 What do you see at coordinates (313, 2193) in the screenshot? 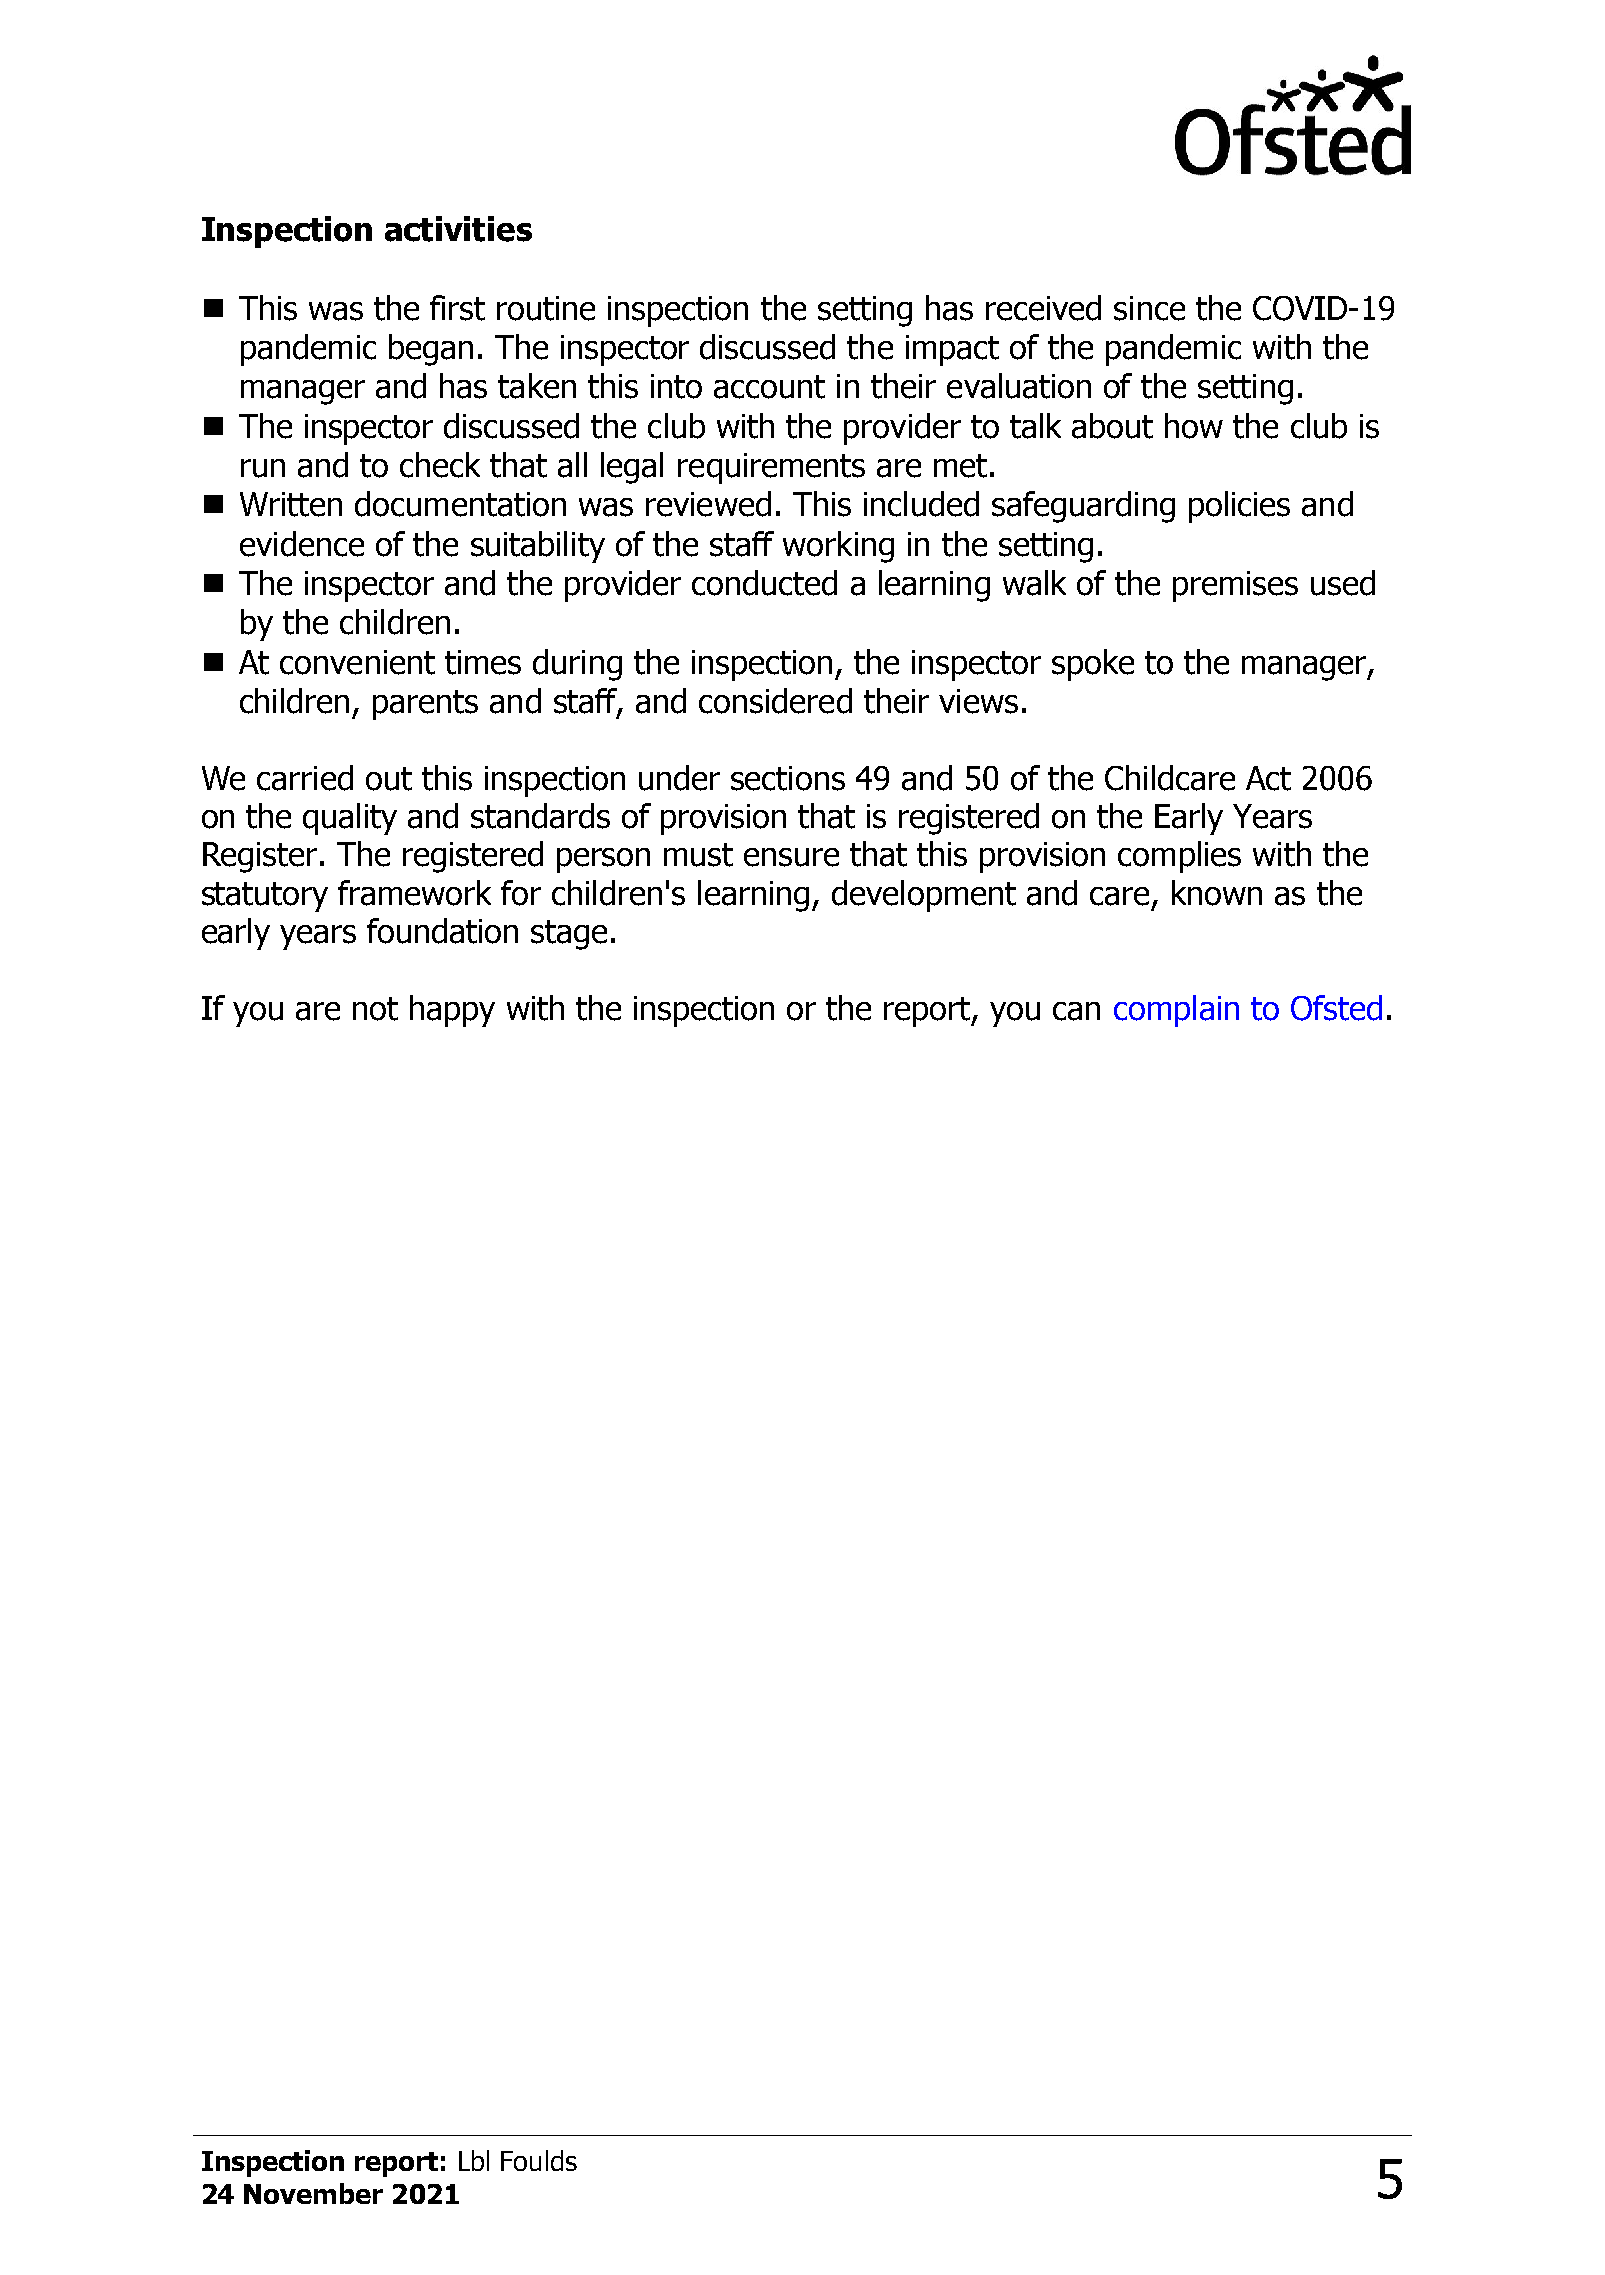
I see `November` at bounding box center [313, 2193].
